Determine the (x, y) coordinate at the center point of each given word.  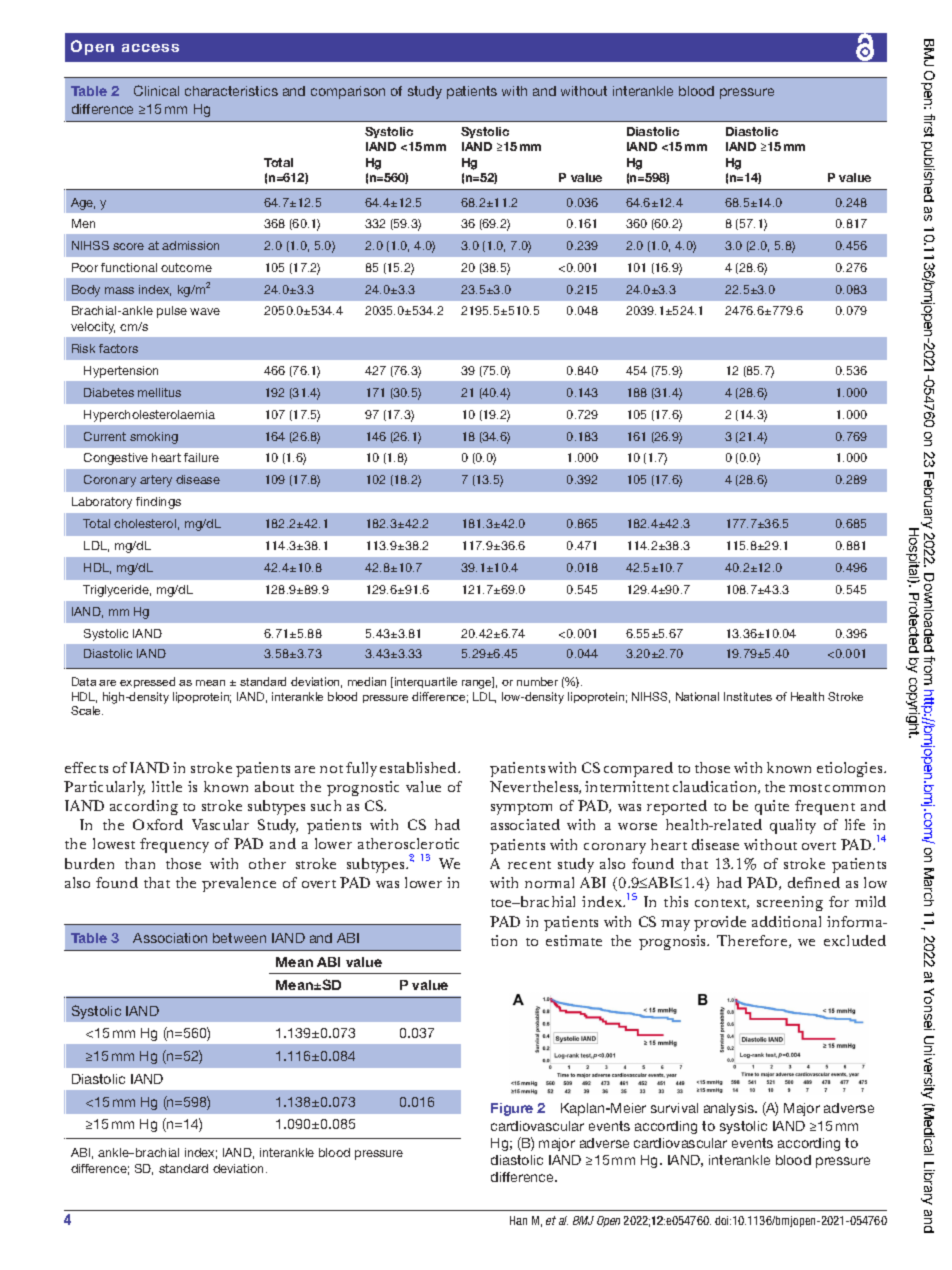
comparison (348, 92)
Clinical (156, 90)
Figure (512, 1109)
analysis (730, 1109)
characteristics (231, 91)
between (239, 938)
